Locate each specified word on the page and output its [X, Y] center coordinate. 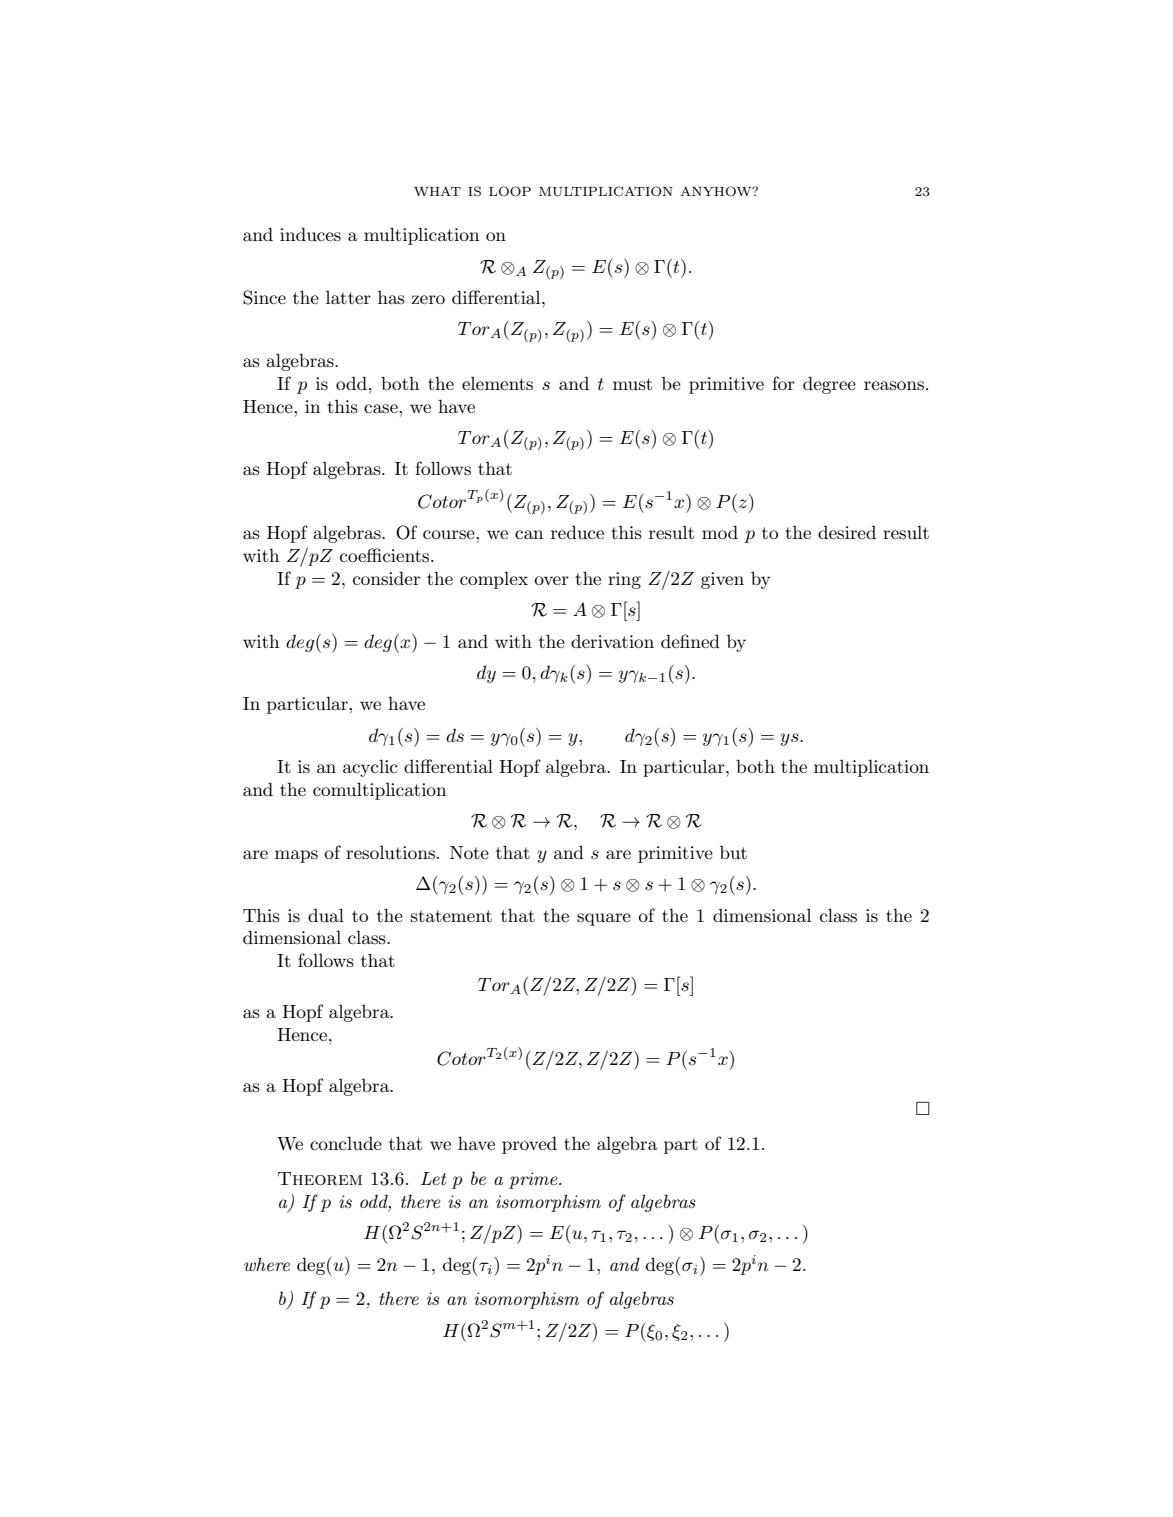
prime [534, 1180]
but [733, 852]
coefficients [386, 555]
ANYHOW [717, 191]
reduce [577, 532]
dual [326, 915]
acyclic [370, 768]
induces [310, 234]
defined [690, 641]
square [604, 919]
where [267, 1264]
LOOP [510, 191]
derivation [612, 641]
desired [847, 532]
